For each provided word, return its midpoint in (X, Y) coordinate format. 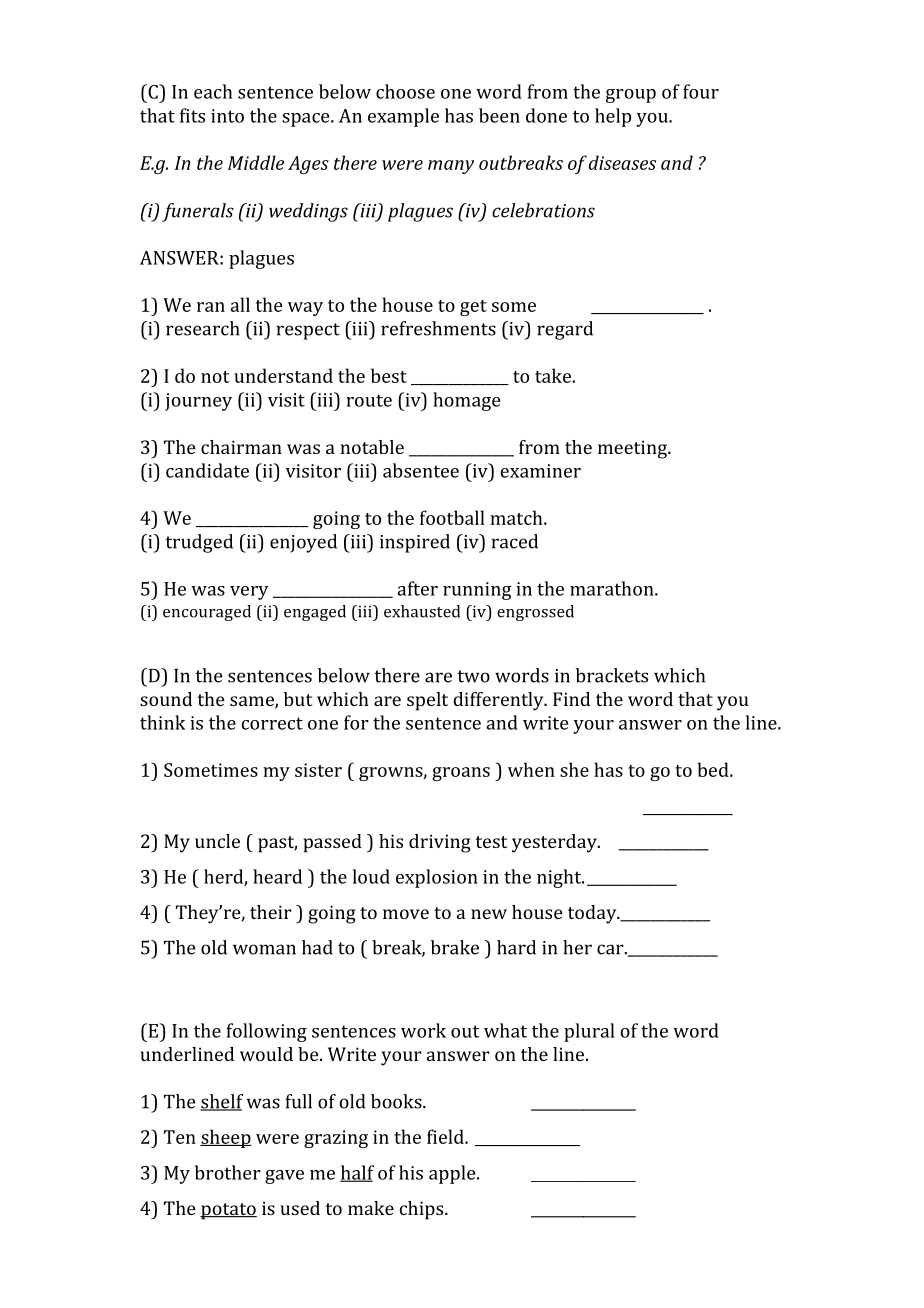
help (613, 117)
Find (571, 699)
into (227, 116)
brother (228, 1172)
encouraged (207, 613)
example (403, 117)
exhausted (422, 611)
